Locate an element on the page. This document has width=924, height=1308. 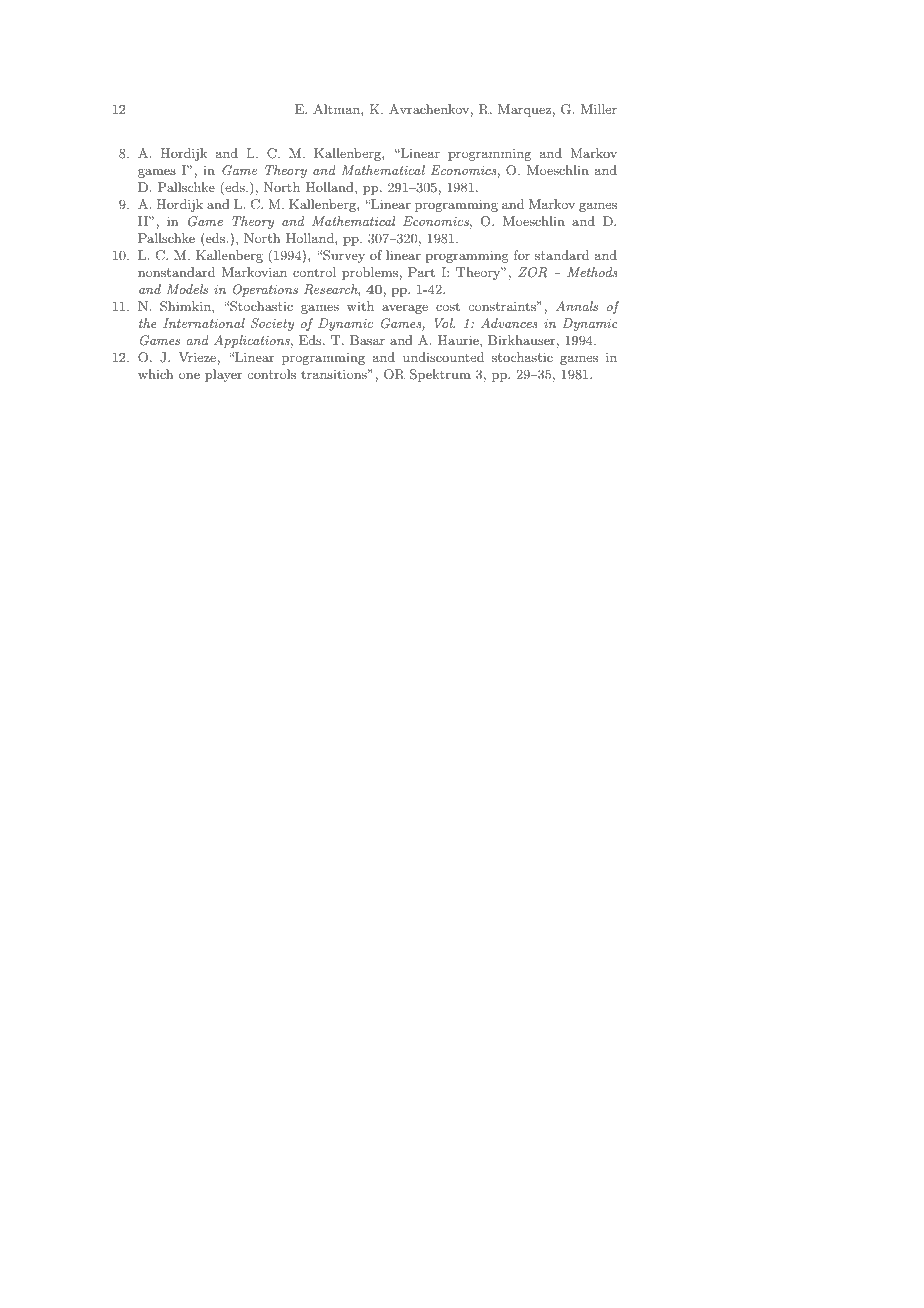
Methods is located at coordinates (592, 272).
